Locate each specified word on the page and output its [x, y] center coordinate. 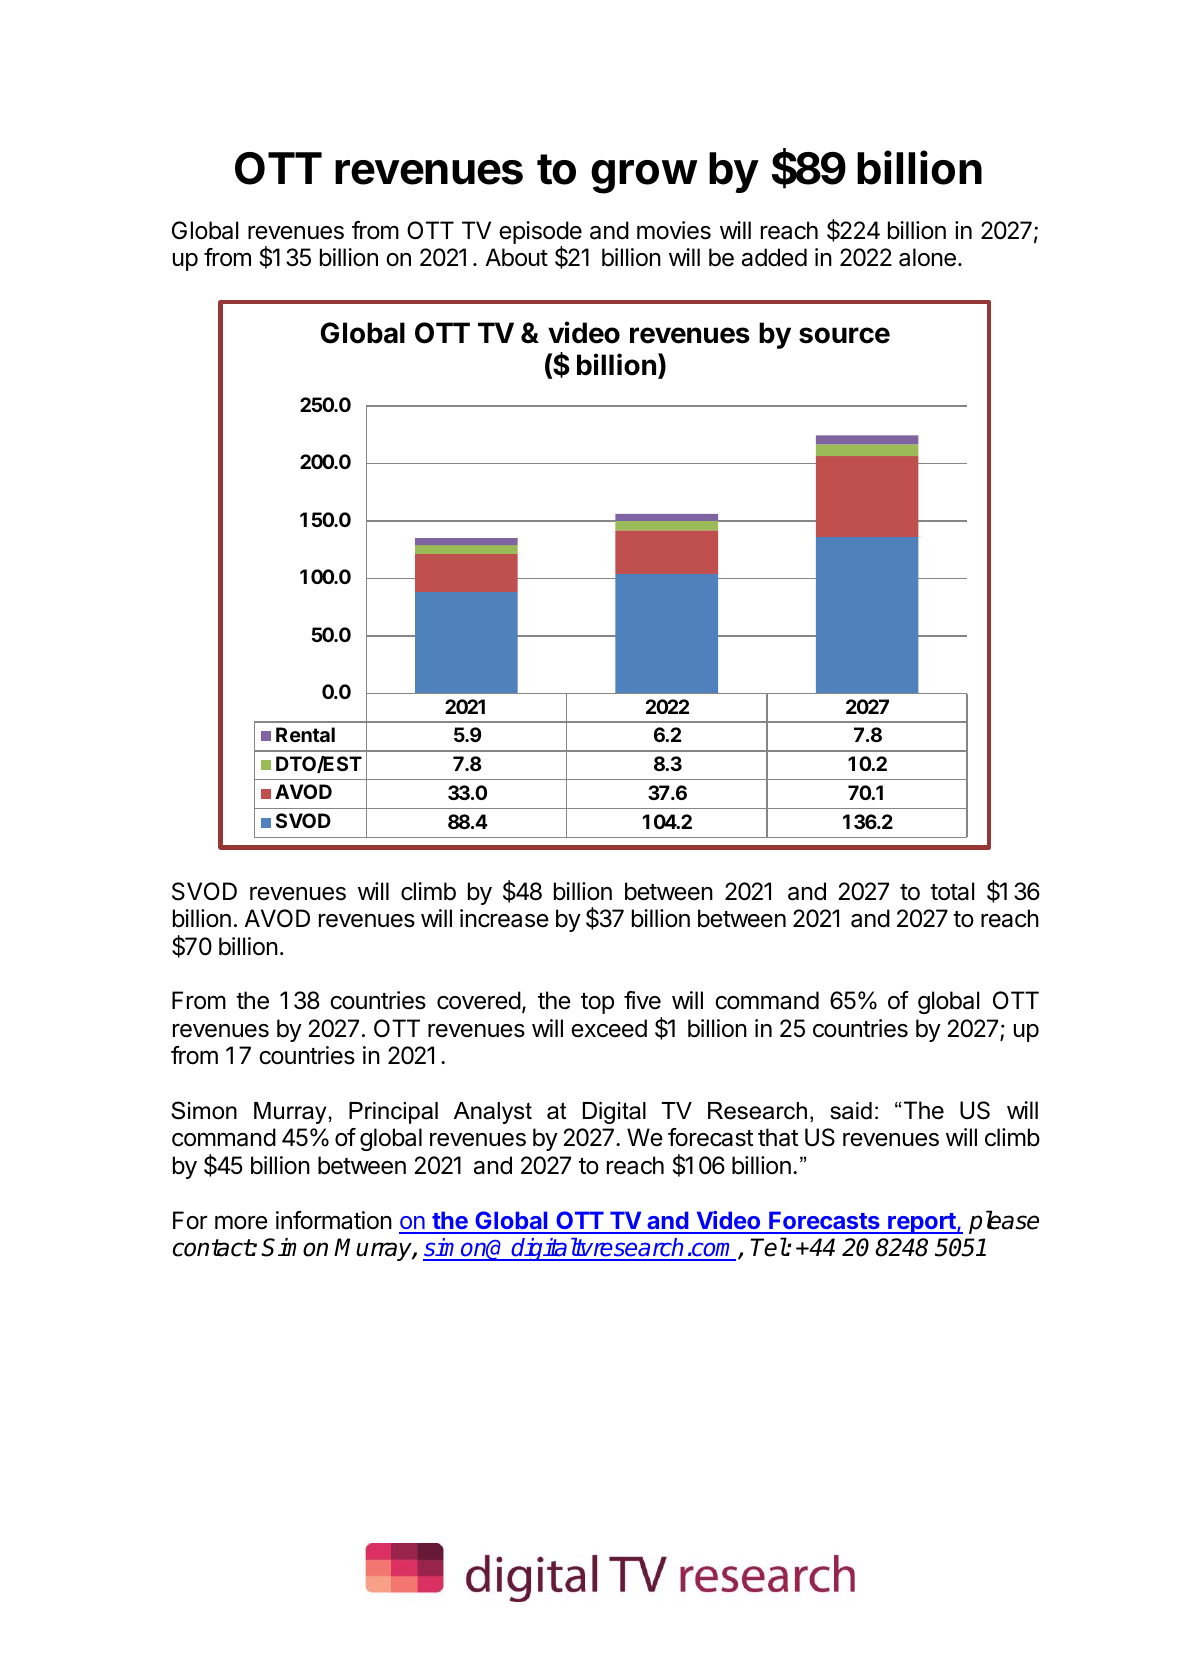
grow [644, 177]
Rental [305, 734]
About [516, 257]
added [774, 257]
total [952, 891]
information [334, 1220]
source [844, 335]
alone [927, 257]
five [642, 1000]
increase [504, 918]
